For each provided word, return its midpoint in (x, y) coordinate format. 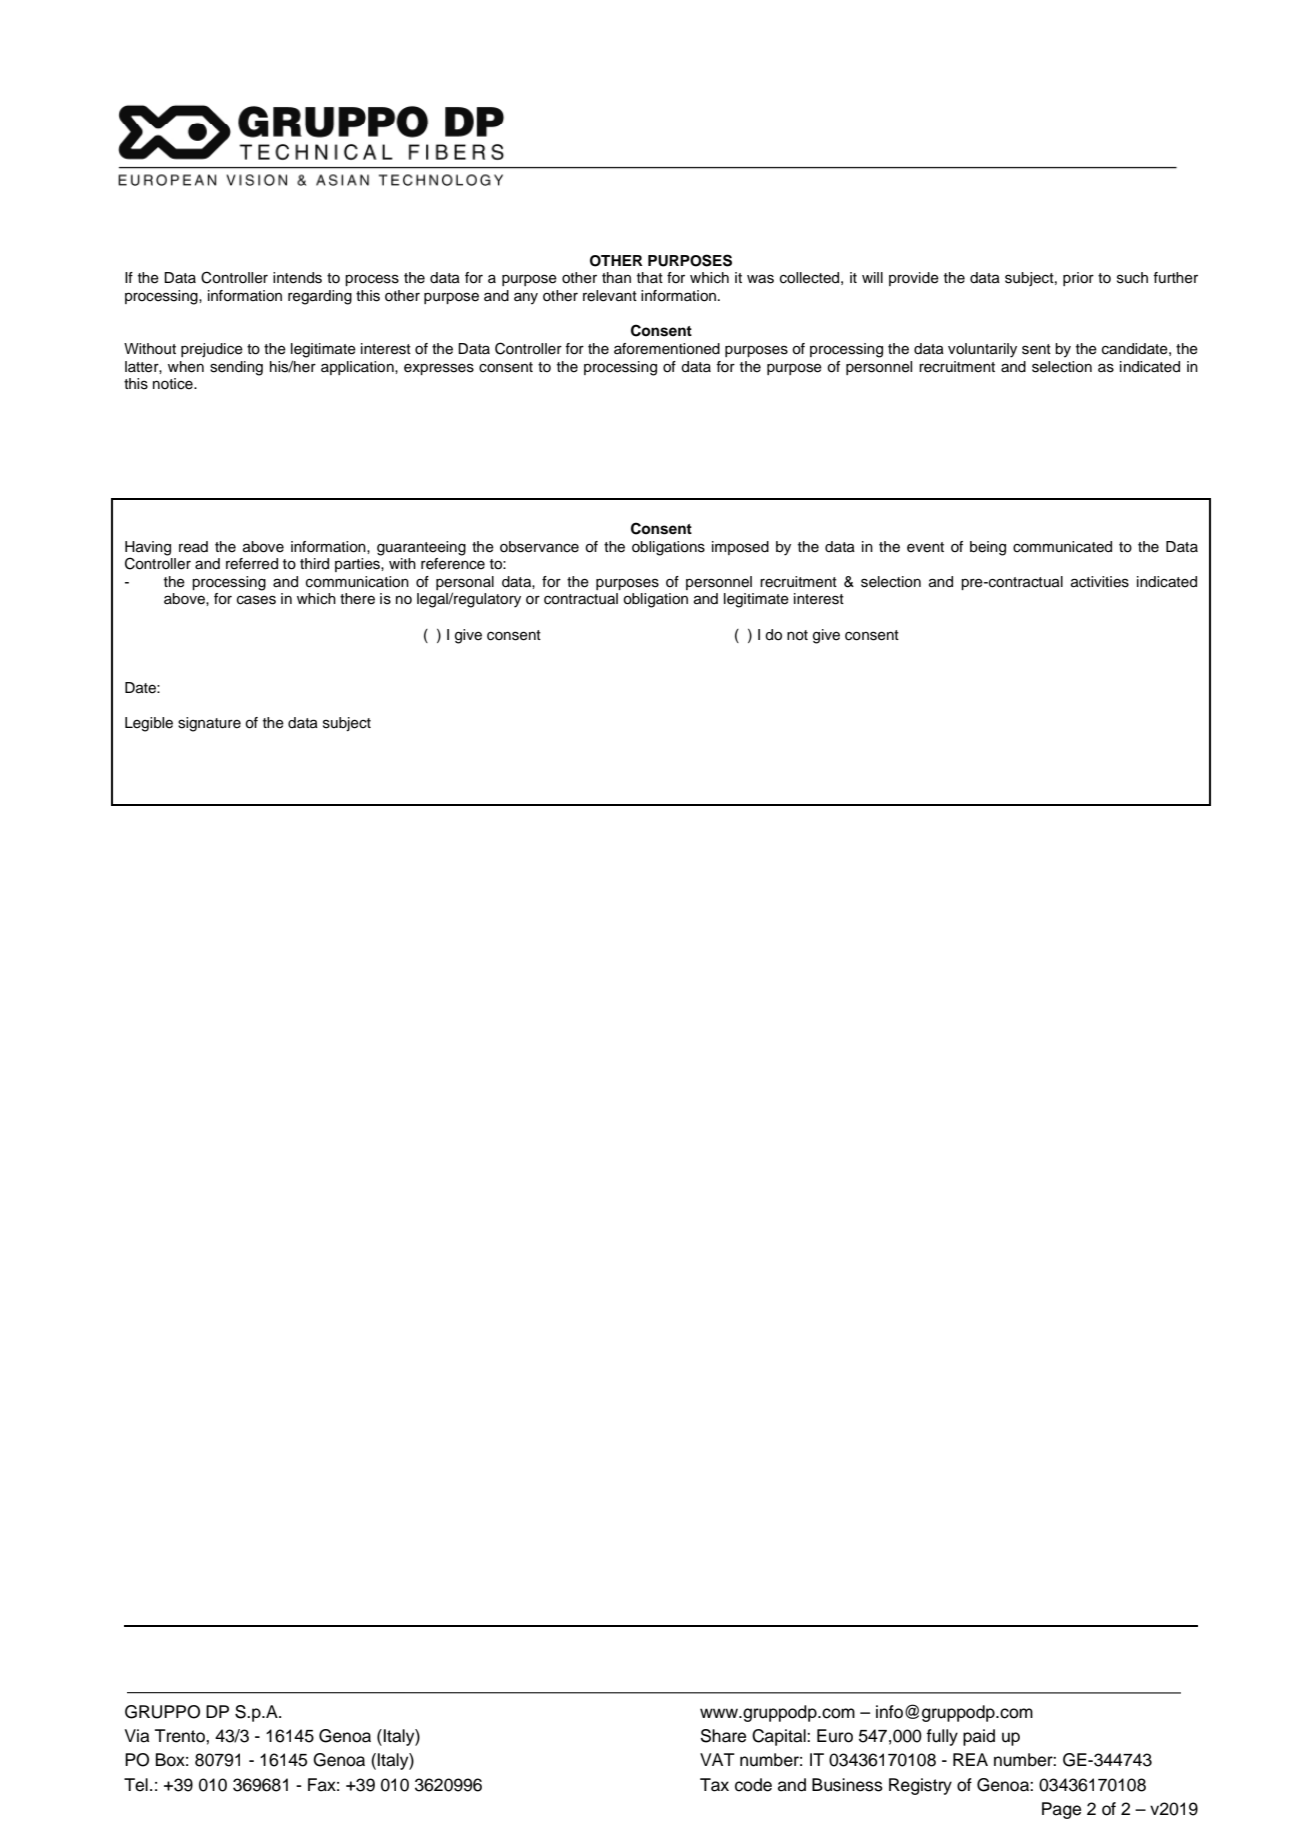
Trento (181, 1736)
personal (465, 583)
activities (1100, 582)
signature (209, 724)
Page (1061, 1810)
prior (1078, 279)
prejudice (212, 350)
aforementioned (667, 349)
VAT (717, 1759)
